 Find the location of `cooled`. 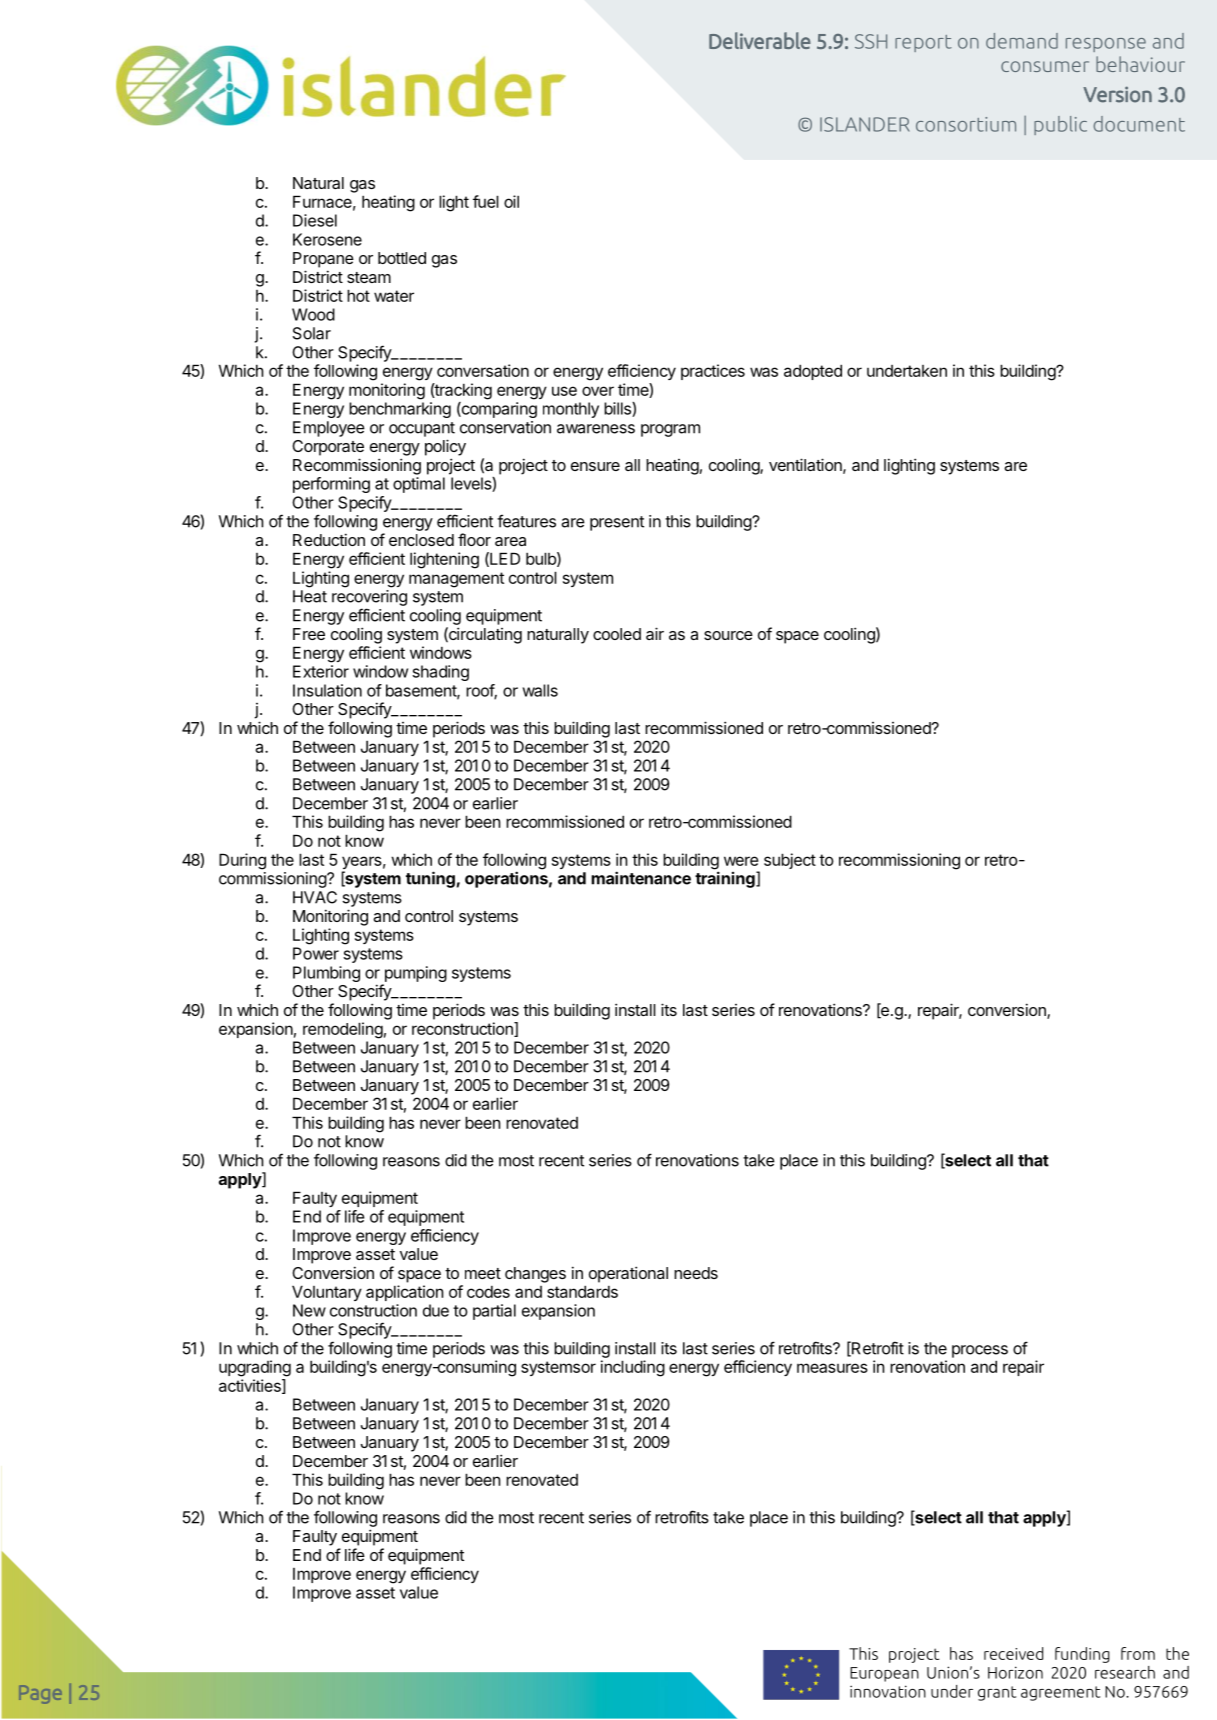

cooled is located at coordinates (617, 634).
